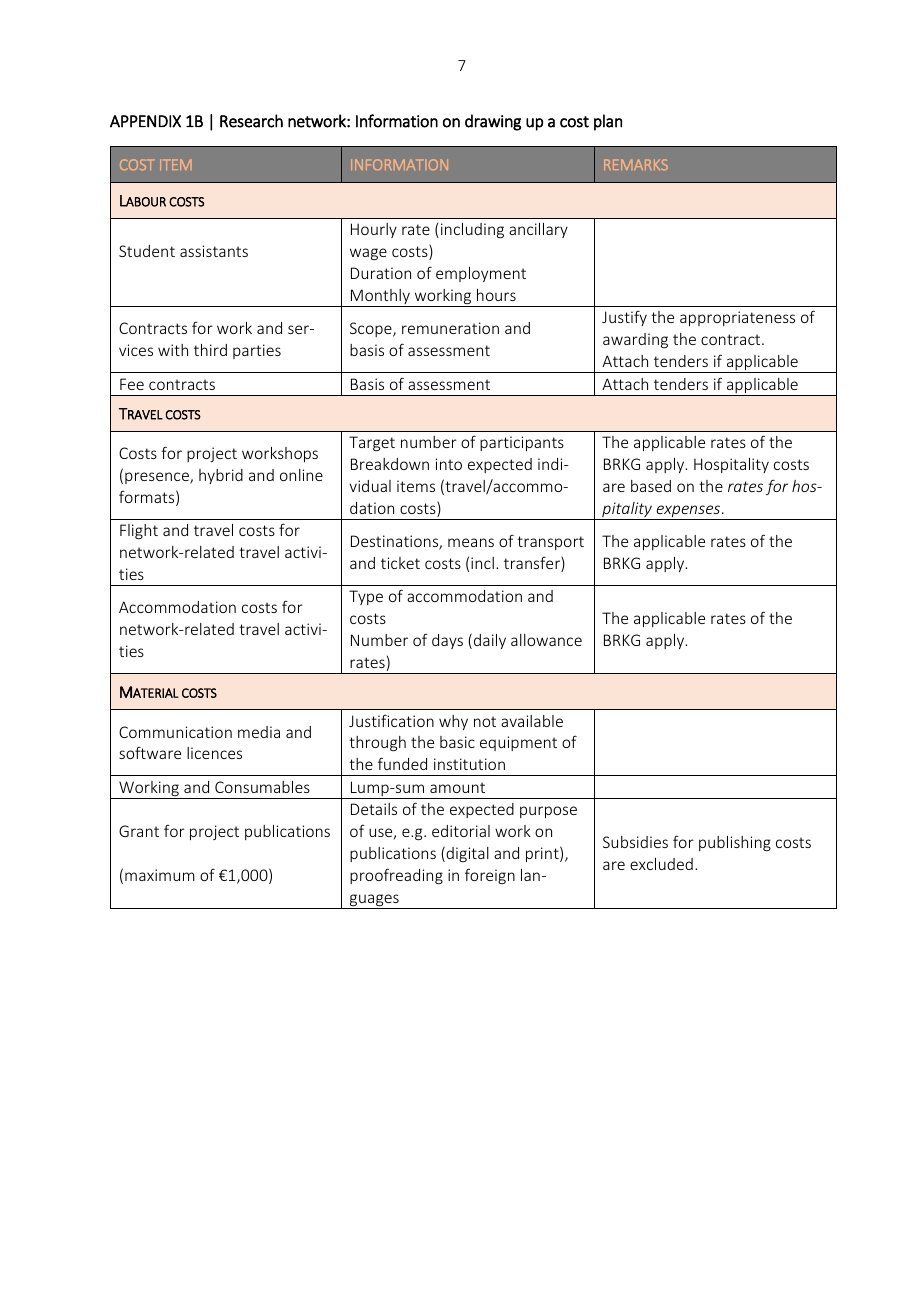 The width and height of the screenshot is (924, 1308). What do you see at coordinates (636, 164) in the screenshot?
I see `REMARKS` at bounding box center [636, 164].
